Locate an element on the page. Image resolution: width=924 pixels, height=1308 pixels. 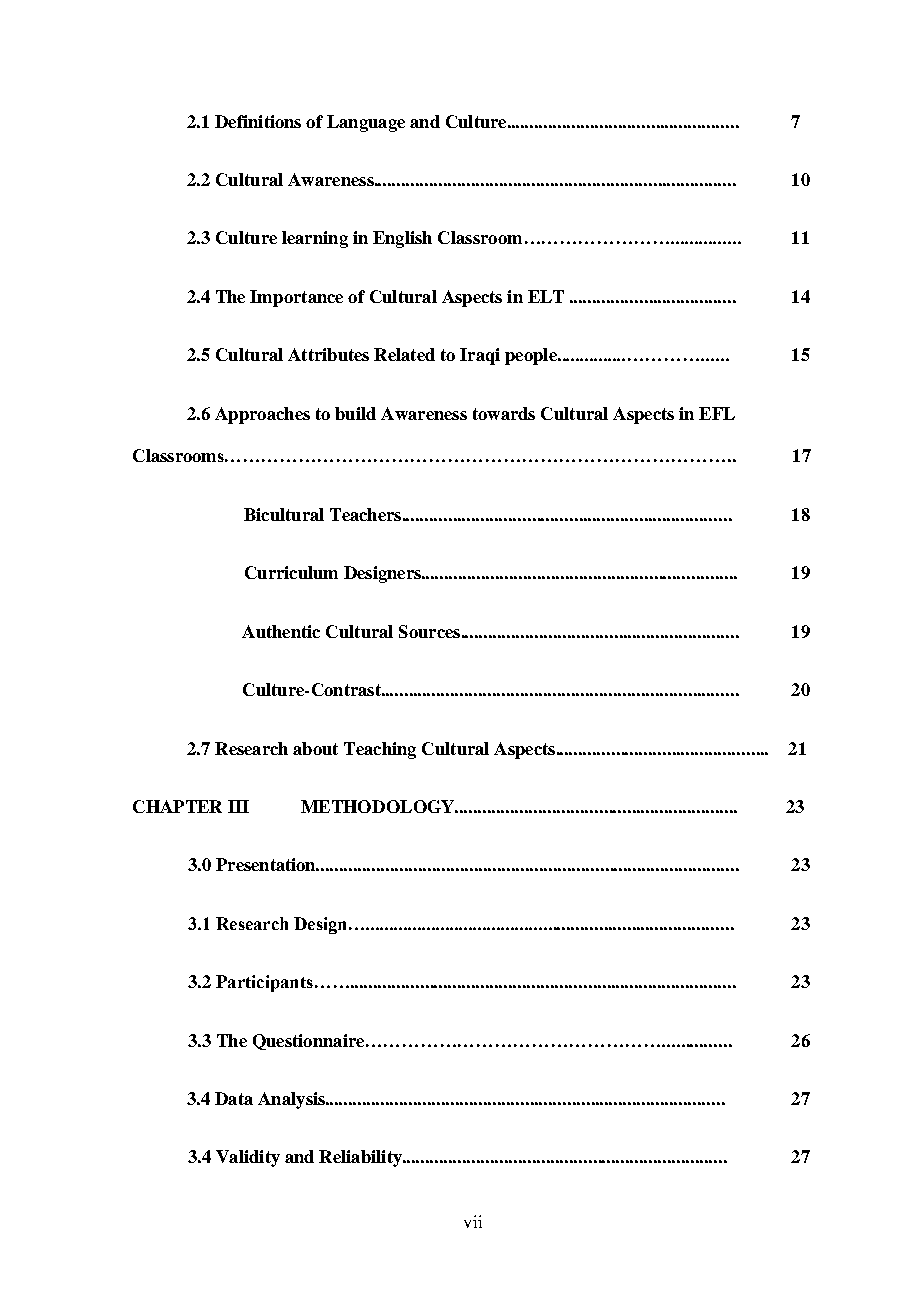
ELT is located at coordinates (546, 296).
